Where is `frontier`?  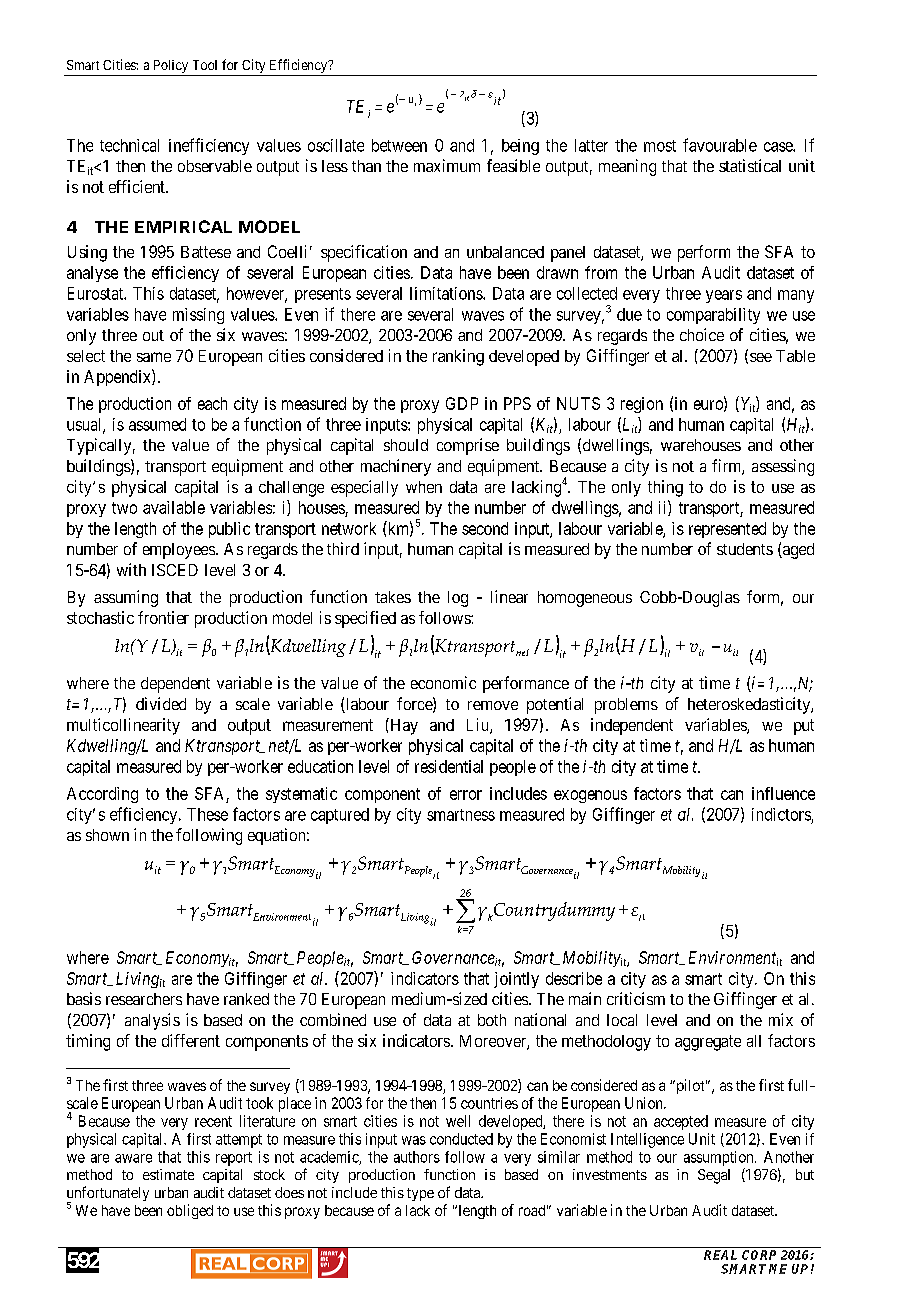 frontier is located at coordinates (163, 617).
